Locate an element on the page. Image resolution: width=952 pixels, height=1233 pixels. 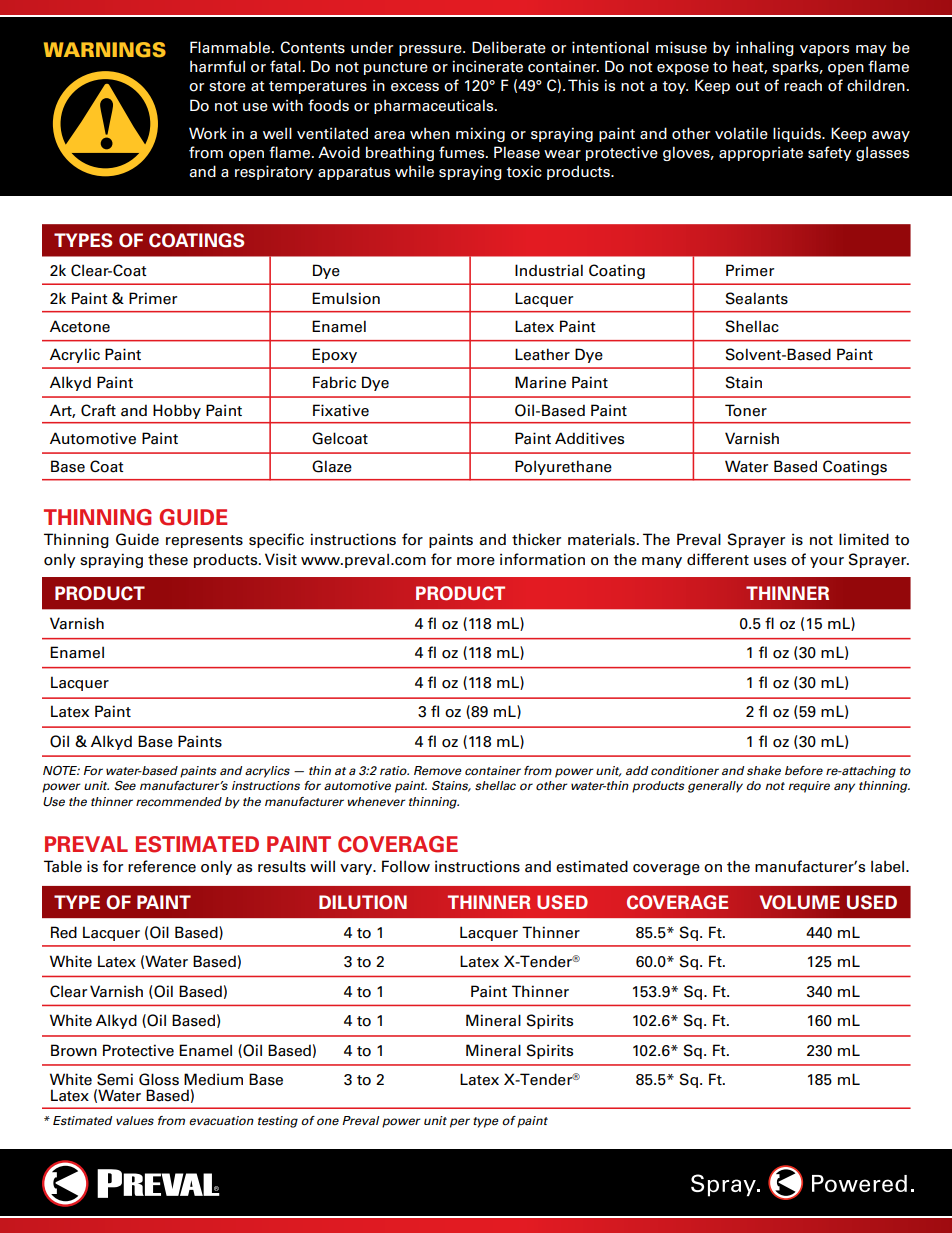
Volume is located at coordinates (799, 902).
